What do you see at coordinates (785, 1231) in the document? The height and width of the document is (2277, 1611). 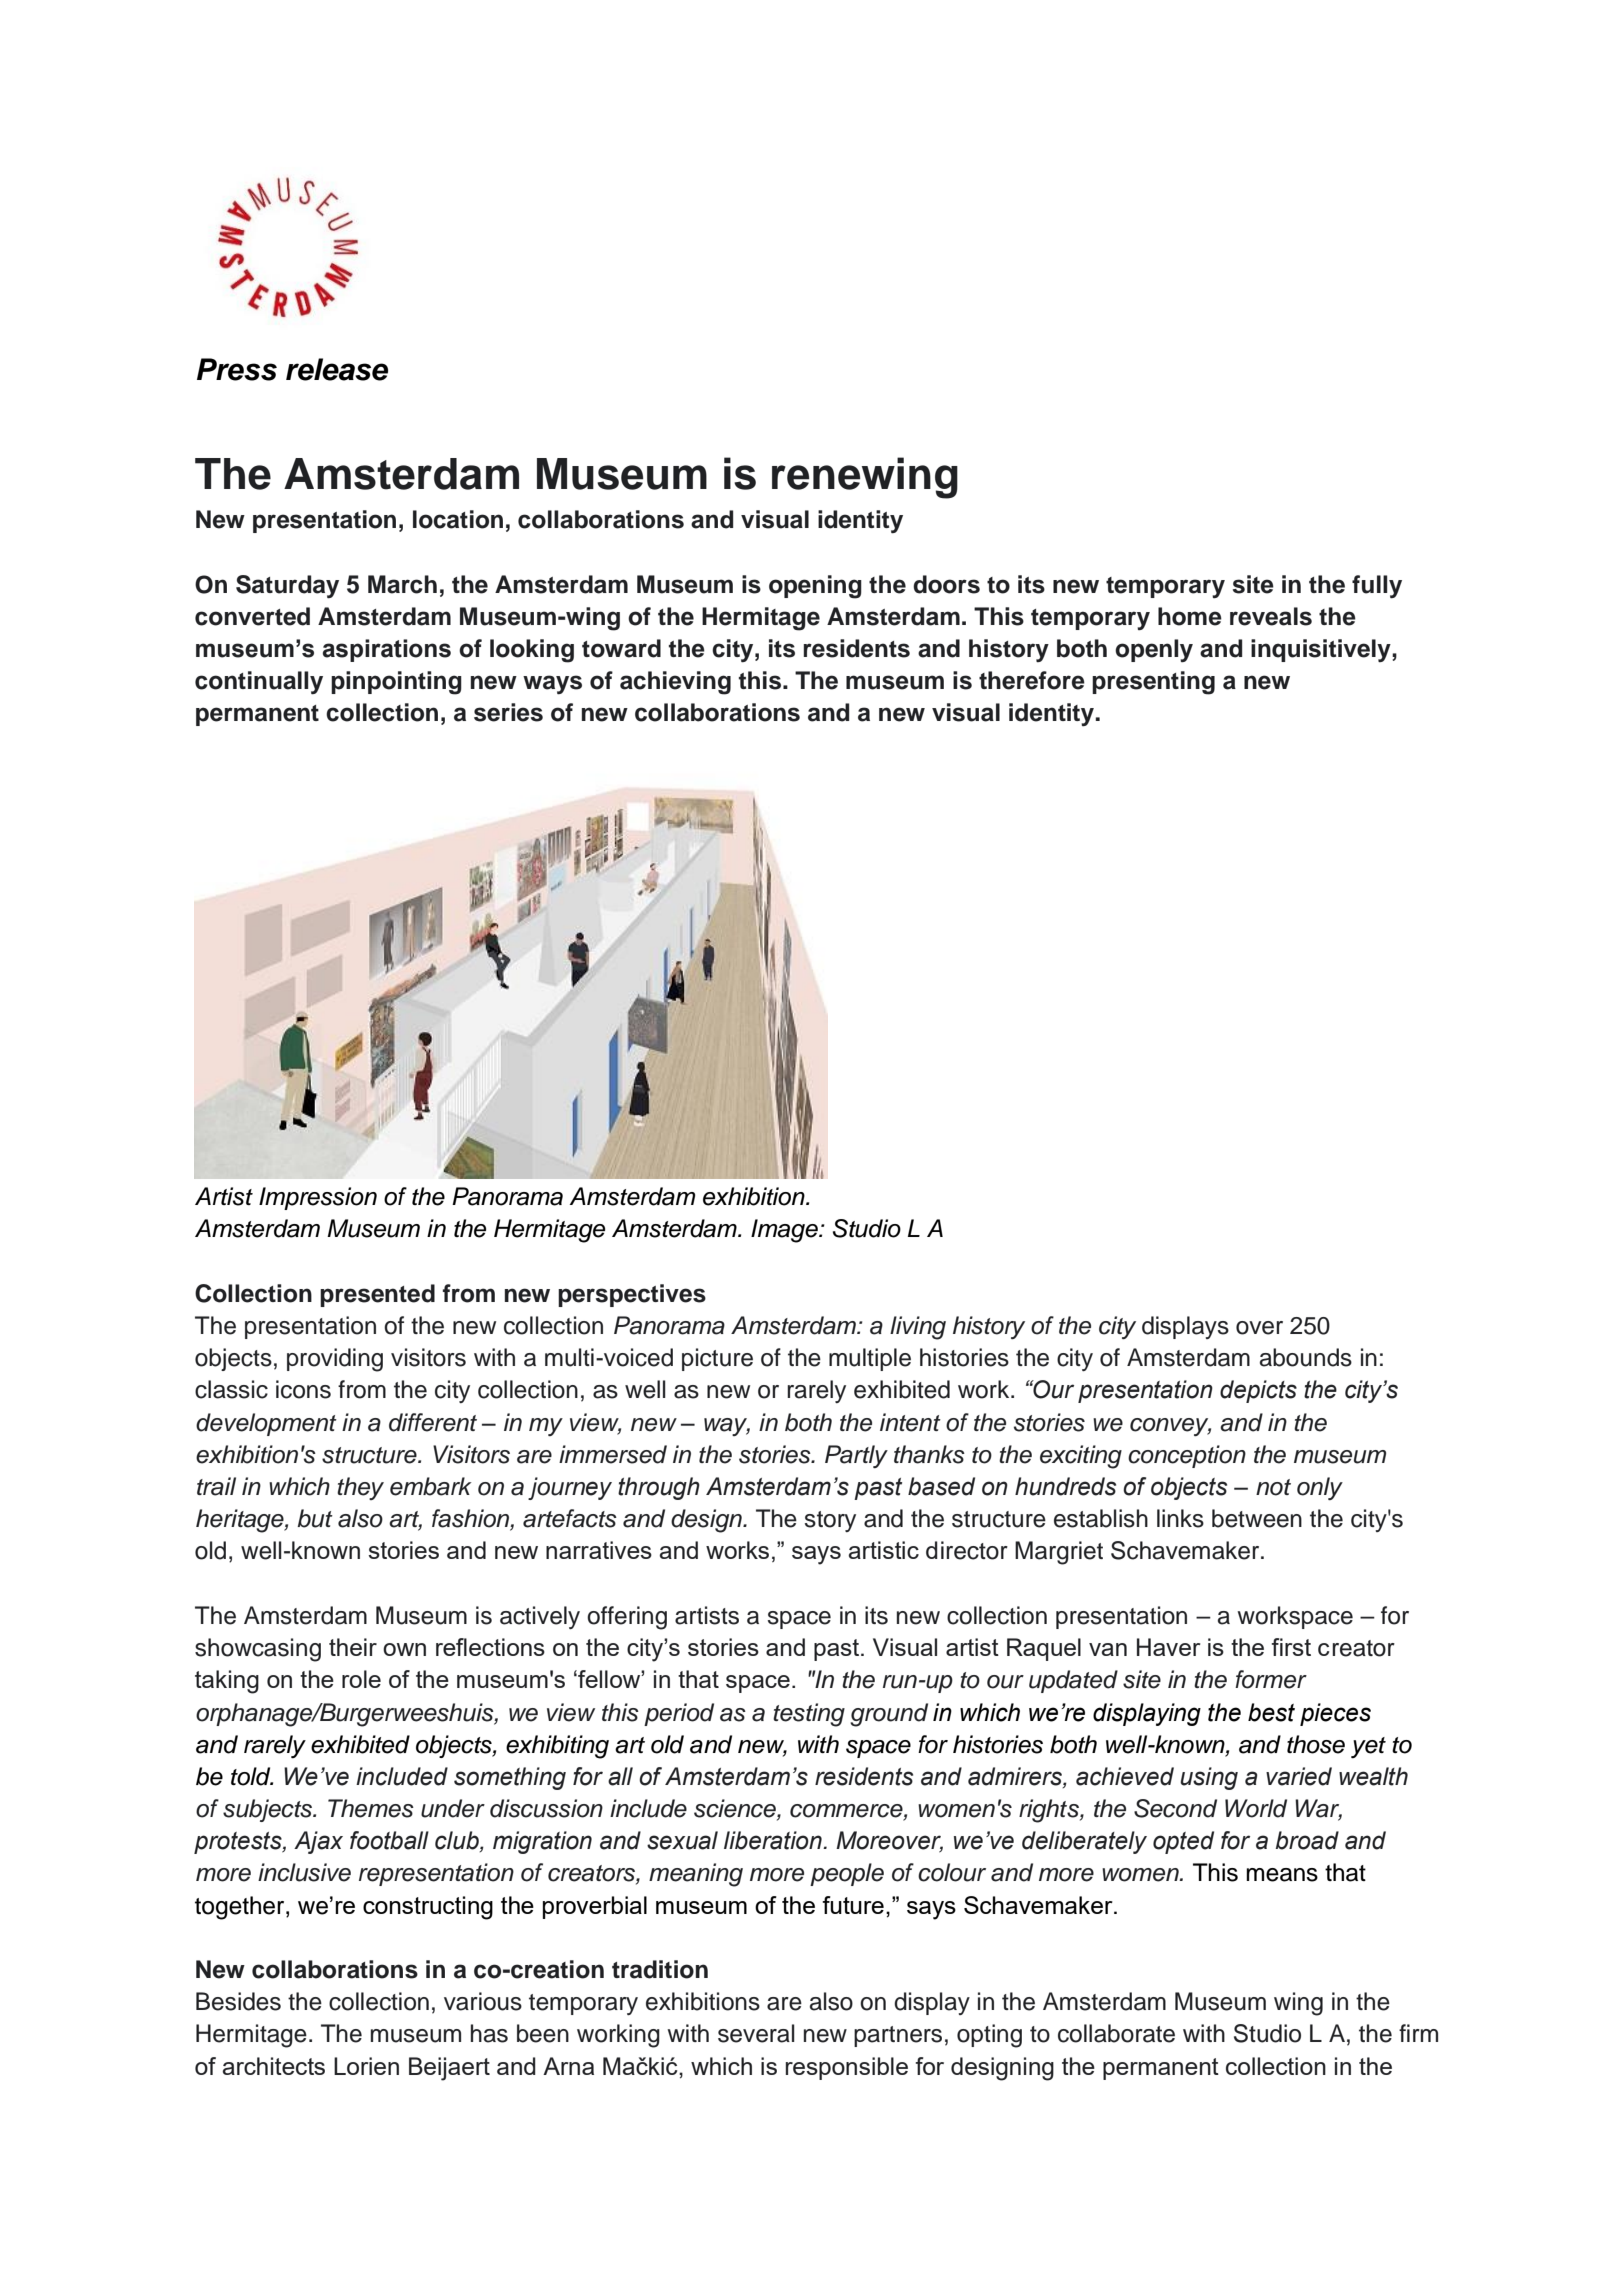 I see `Image` at bounding box center [785, 1231].
